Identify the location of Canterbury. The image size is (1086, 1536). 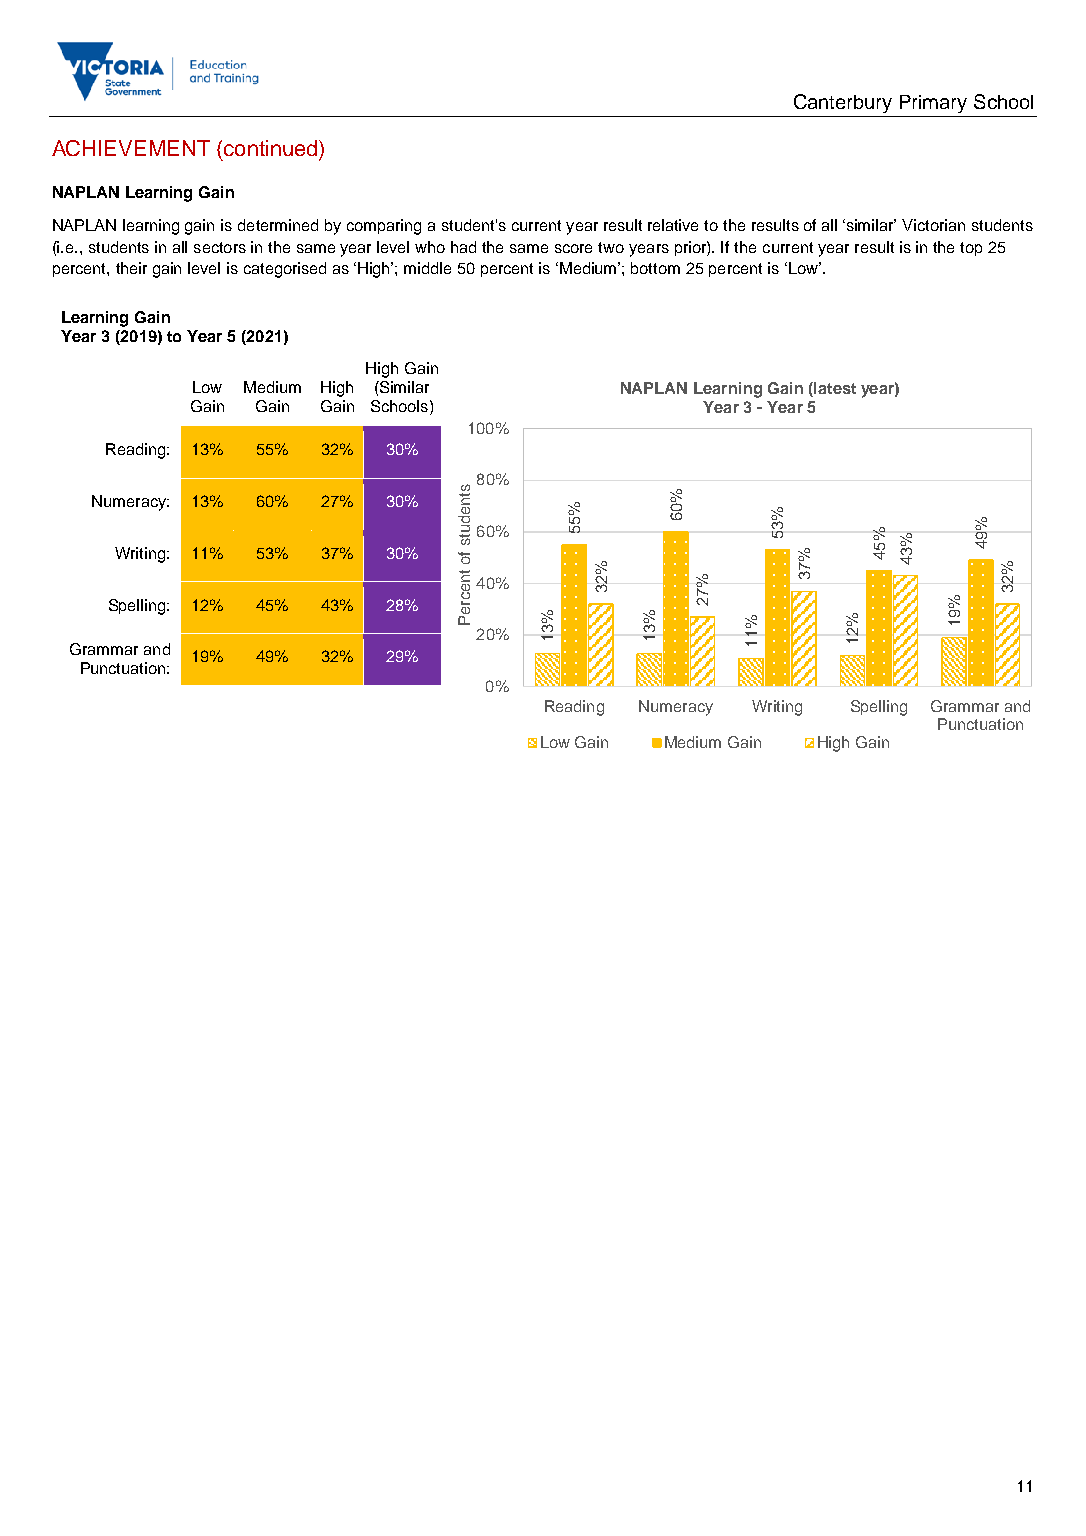
(843, 103).
